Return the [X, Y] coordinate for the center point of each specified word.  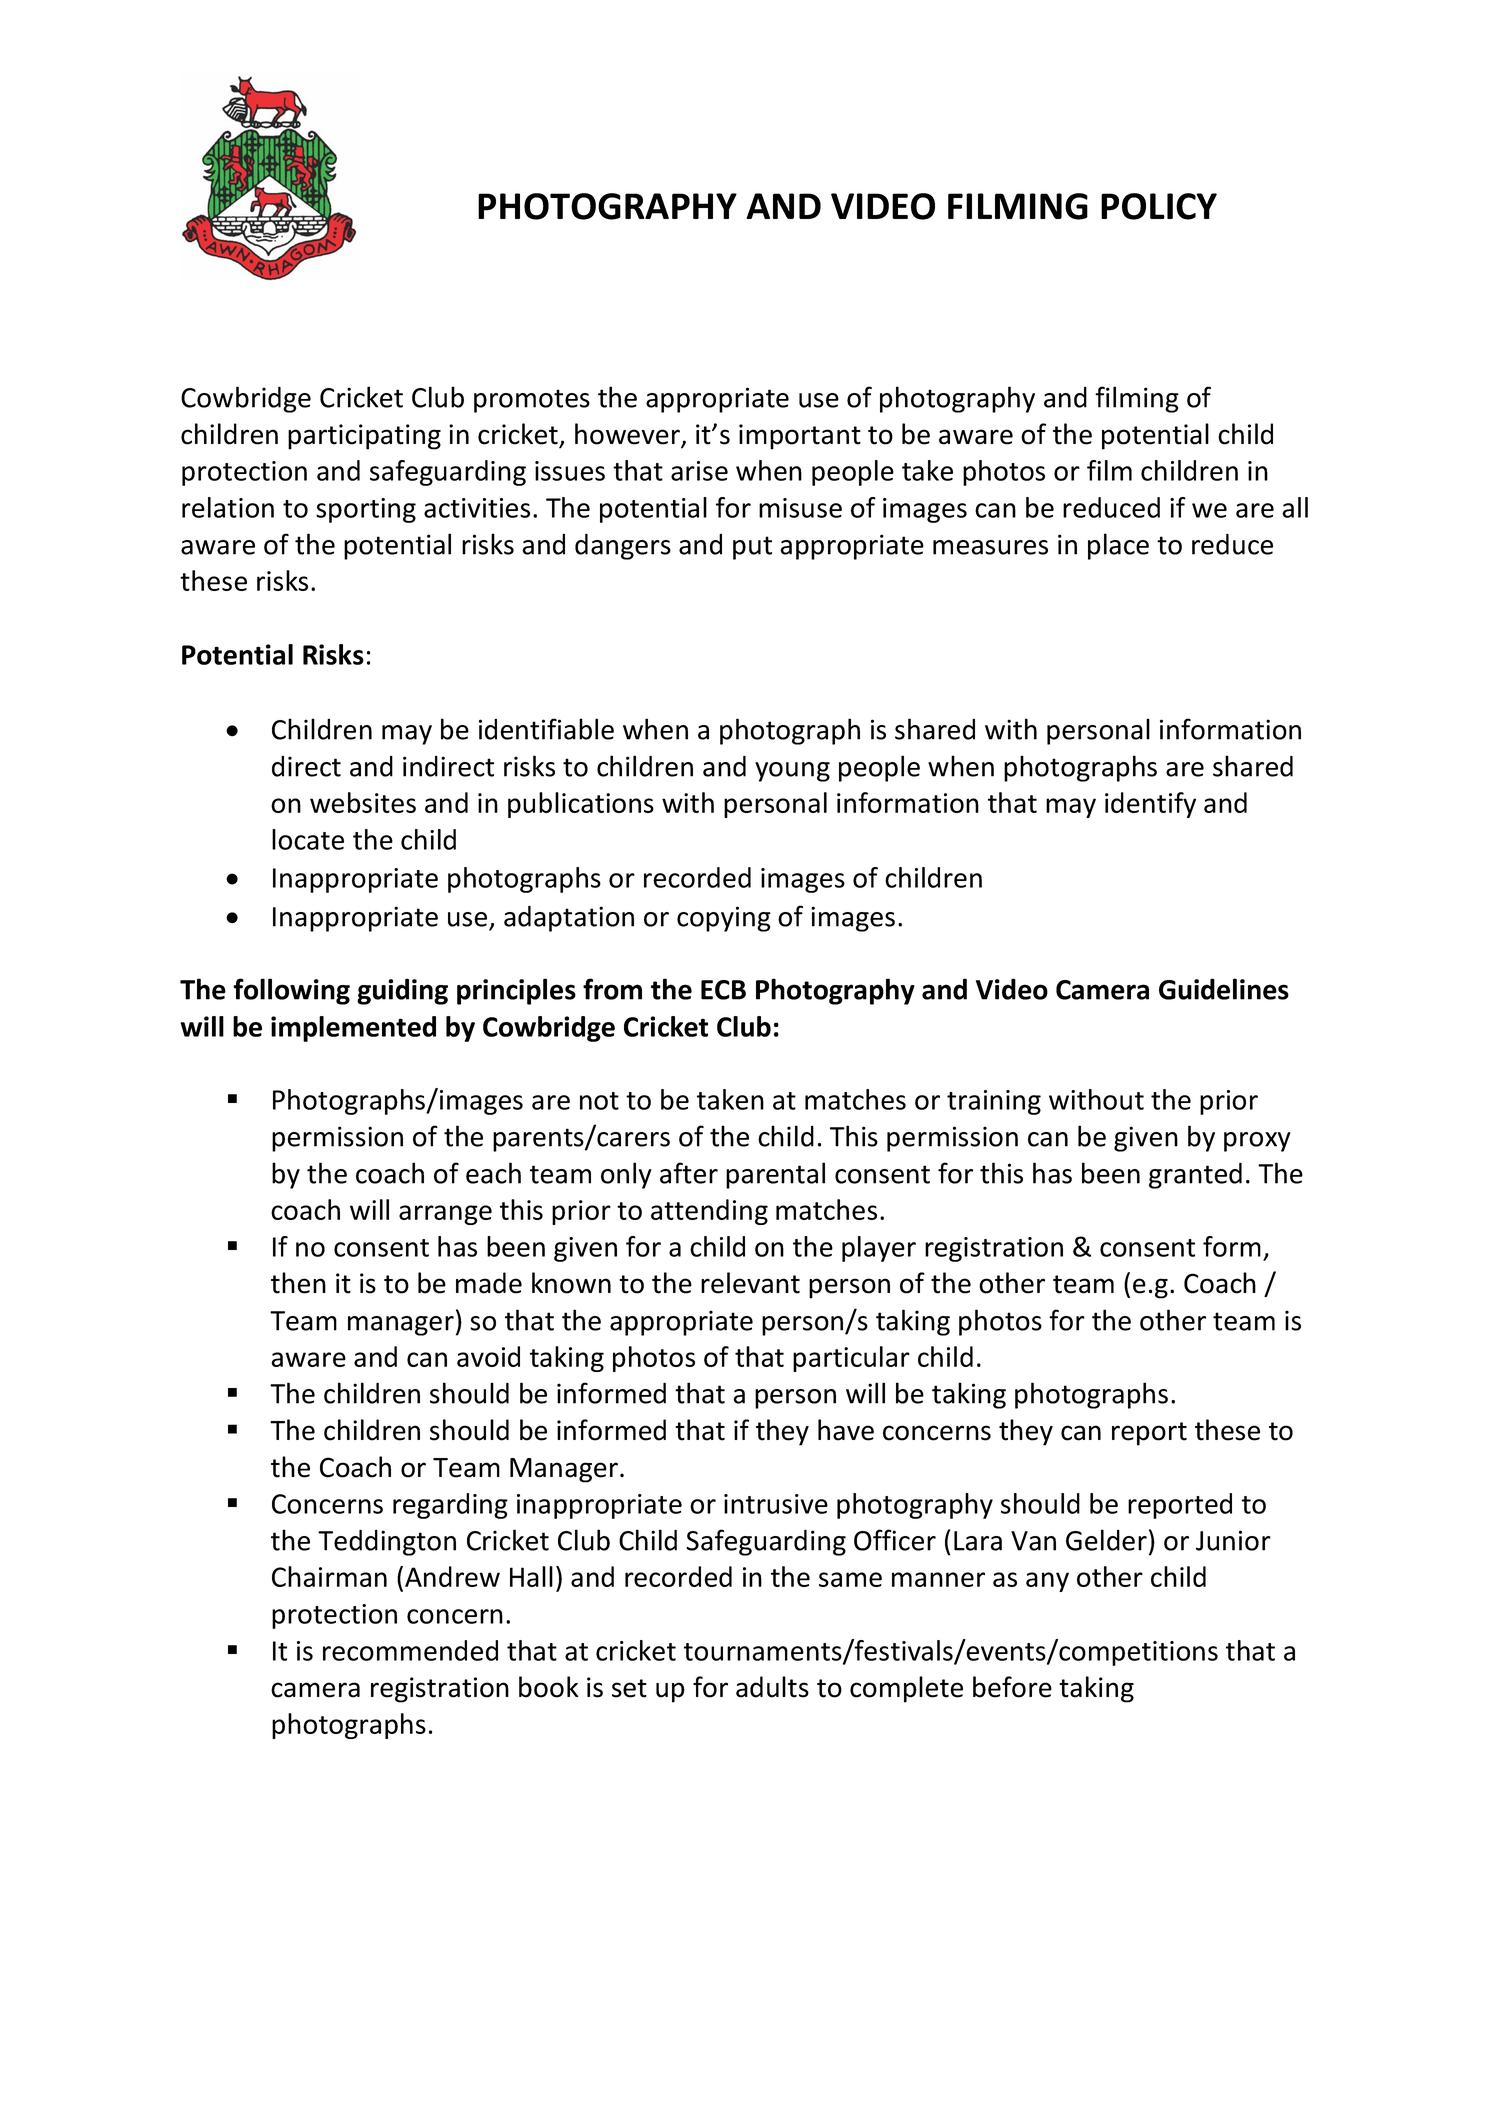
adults [772, 1687]
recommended [410, 1650]
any [1047, 1582]
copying [724, 919]
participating [364, 437]
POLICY [1159, 206]
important [800, 437]
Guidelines [1224, 989]
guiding [402, 991]
